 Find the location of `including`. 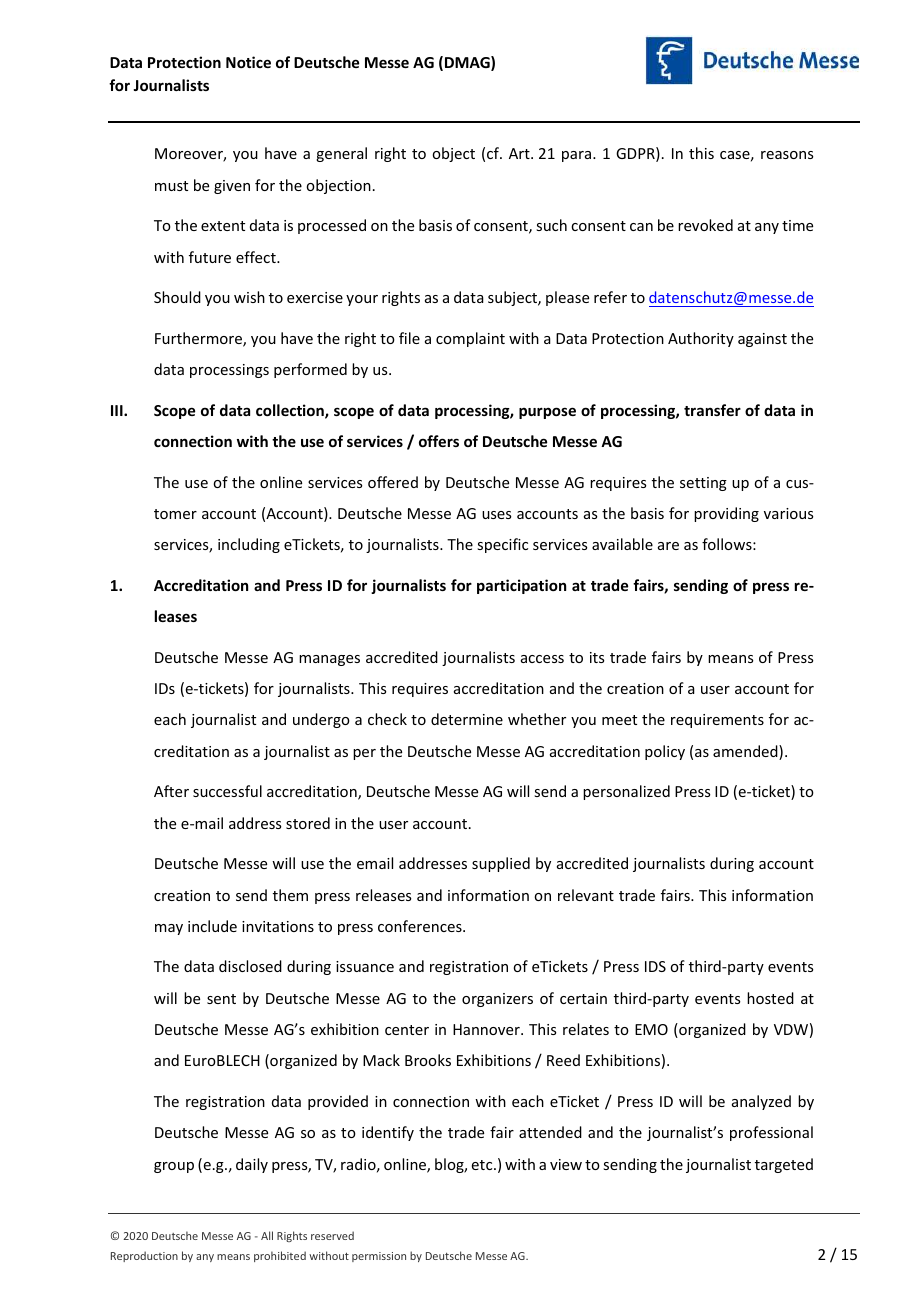

including is located at coordinates (249, 545).
